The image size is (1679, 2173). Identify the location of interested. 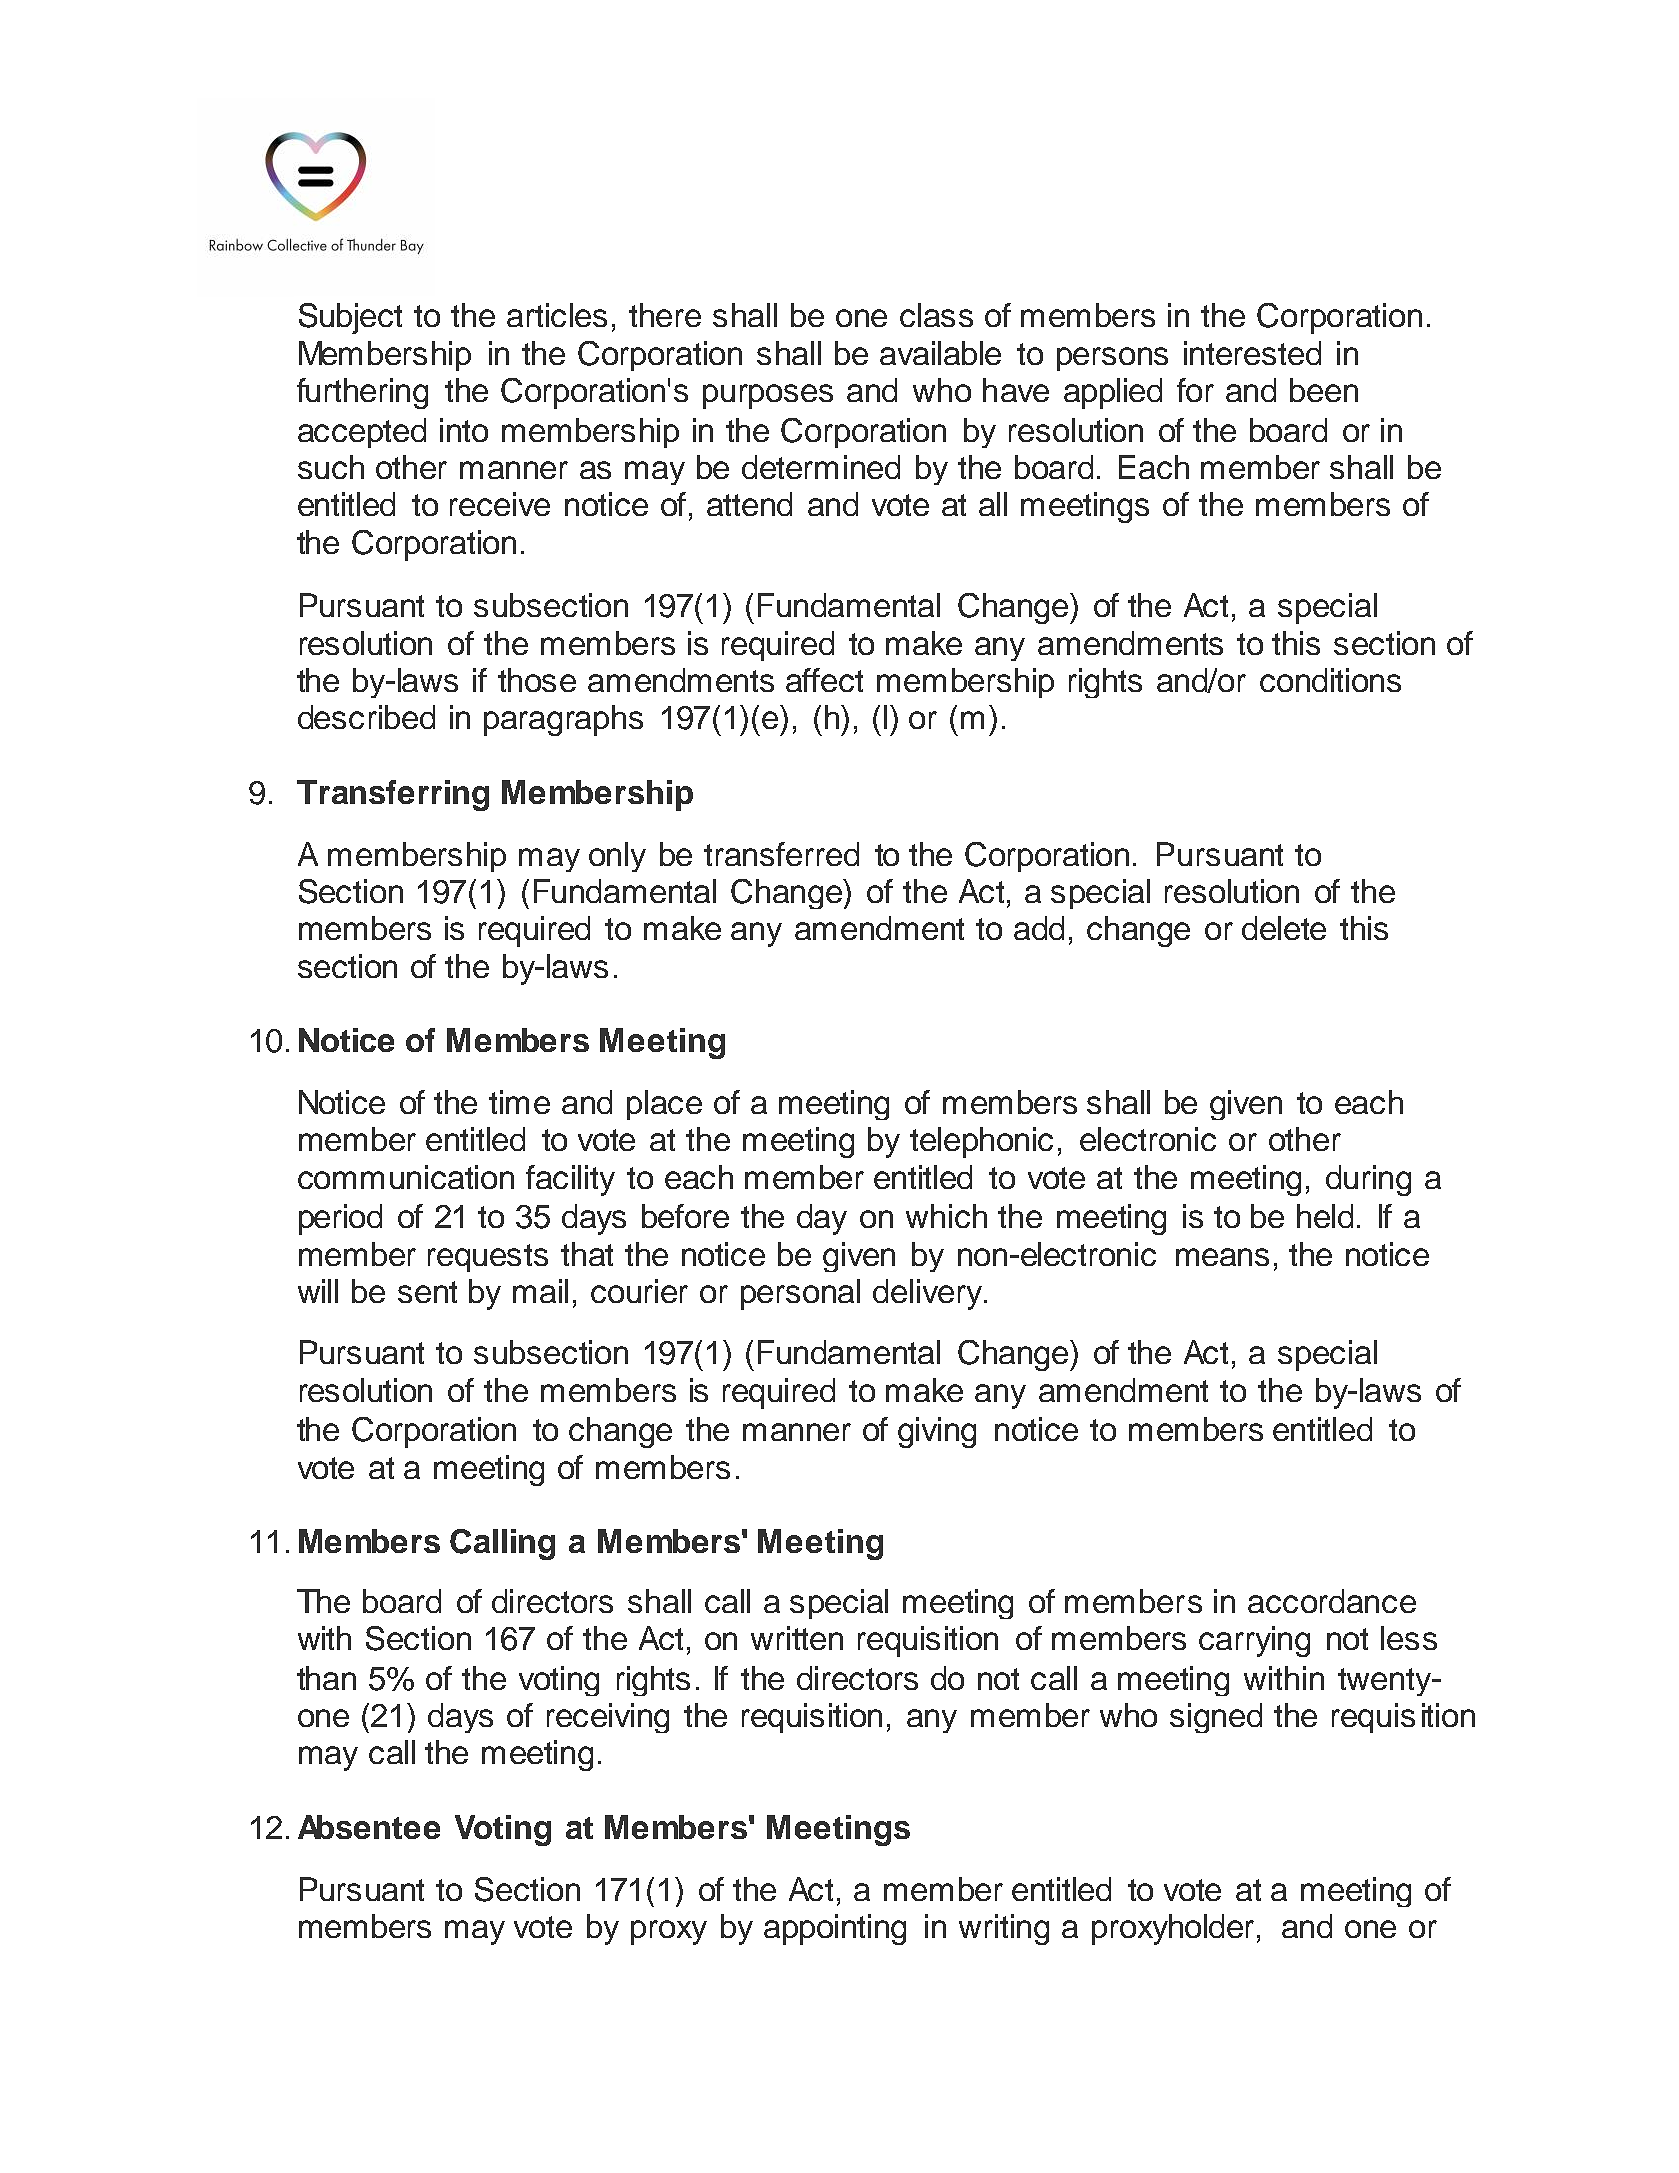
(1252, 353).
